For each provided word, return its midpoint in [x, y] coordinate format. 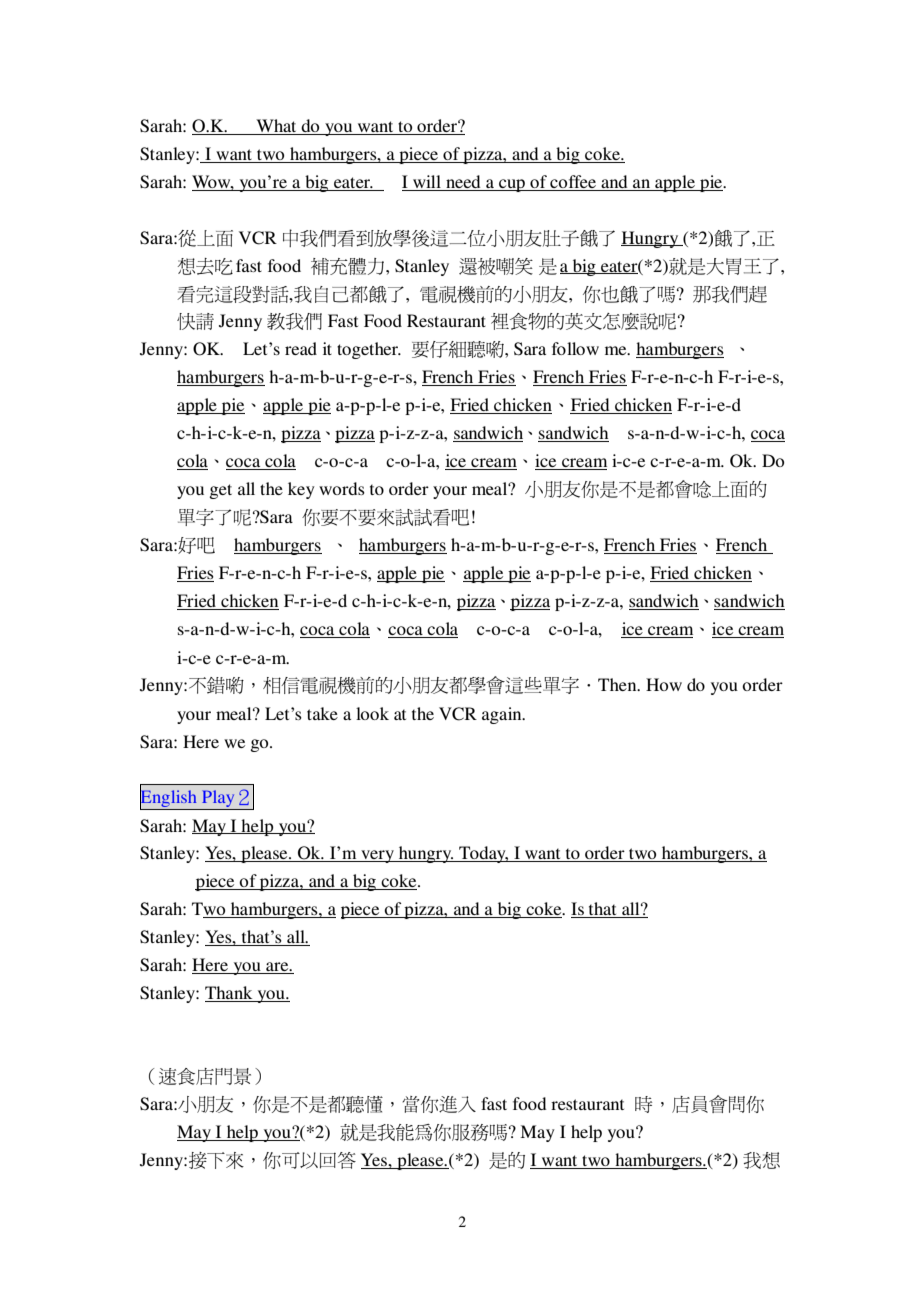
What [276, 127]
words [342, 488]
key [301, 490]
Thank [230, 994]
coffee [573, 183]
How [664, 684]
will [427, 183]
